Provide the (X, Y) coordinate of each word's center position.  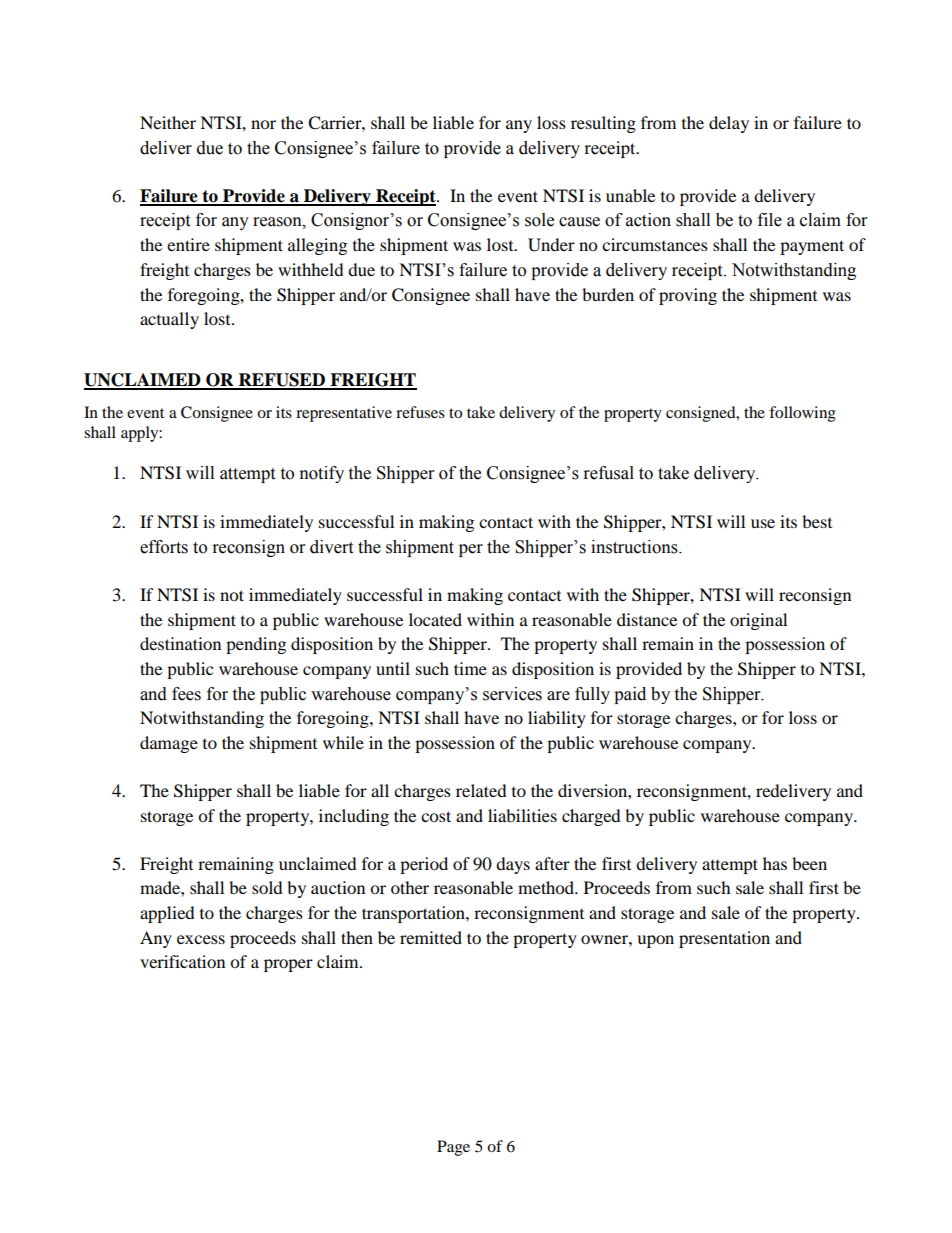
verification (182, 961)
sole (539, 220)
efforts (164, 547)
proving (688, 296)
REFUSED (281, 381)
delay (729, 124)
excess (201, 939)
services (512, 694)
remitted (431, 937)
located (435, 619)
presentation (724, 939)
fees (186, 694)
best (817, 521)
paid (630, 695)
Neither (168, 122)
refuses (420, 412)
